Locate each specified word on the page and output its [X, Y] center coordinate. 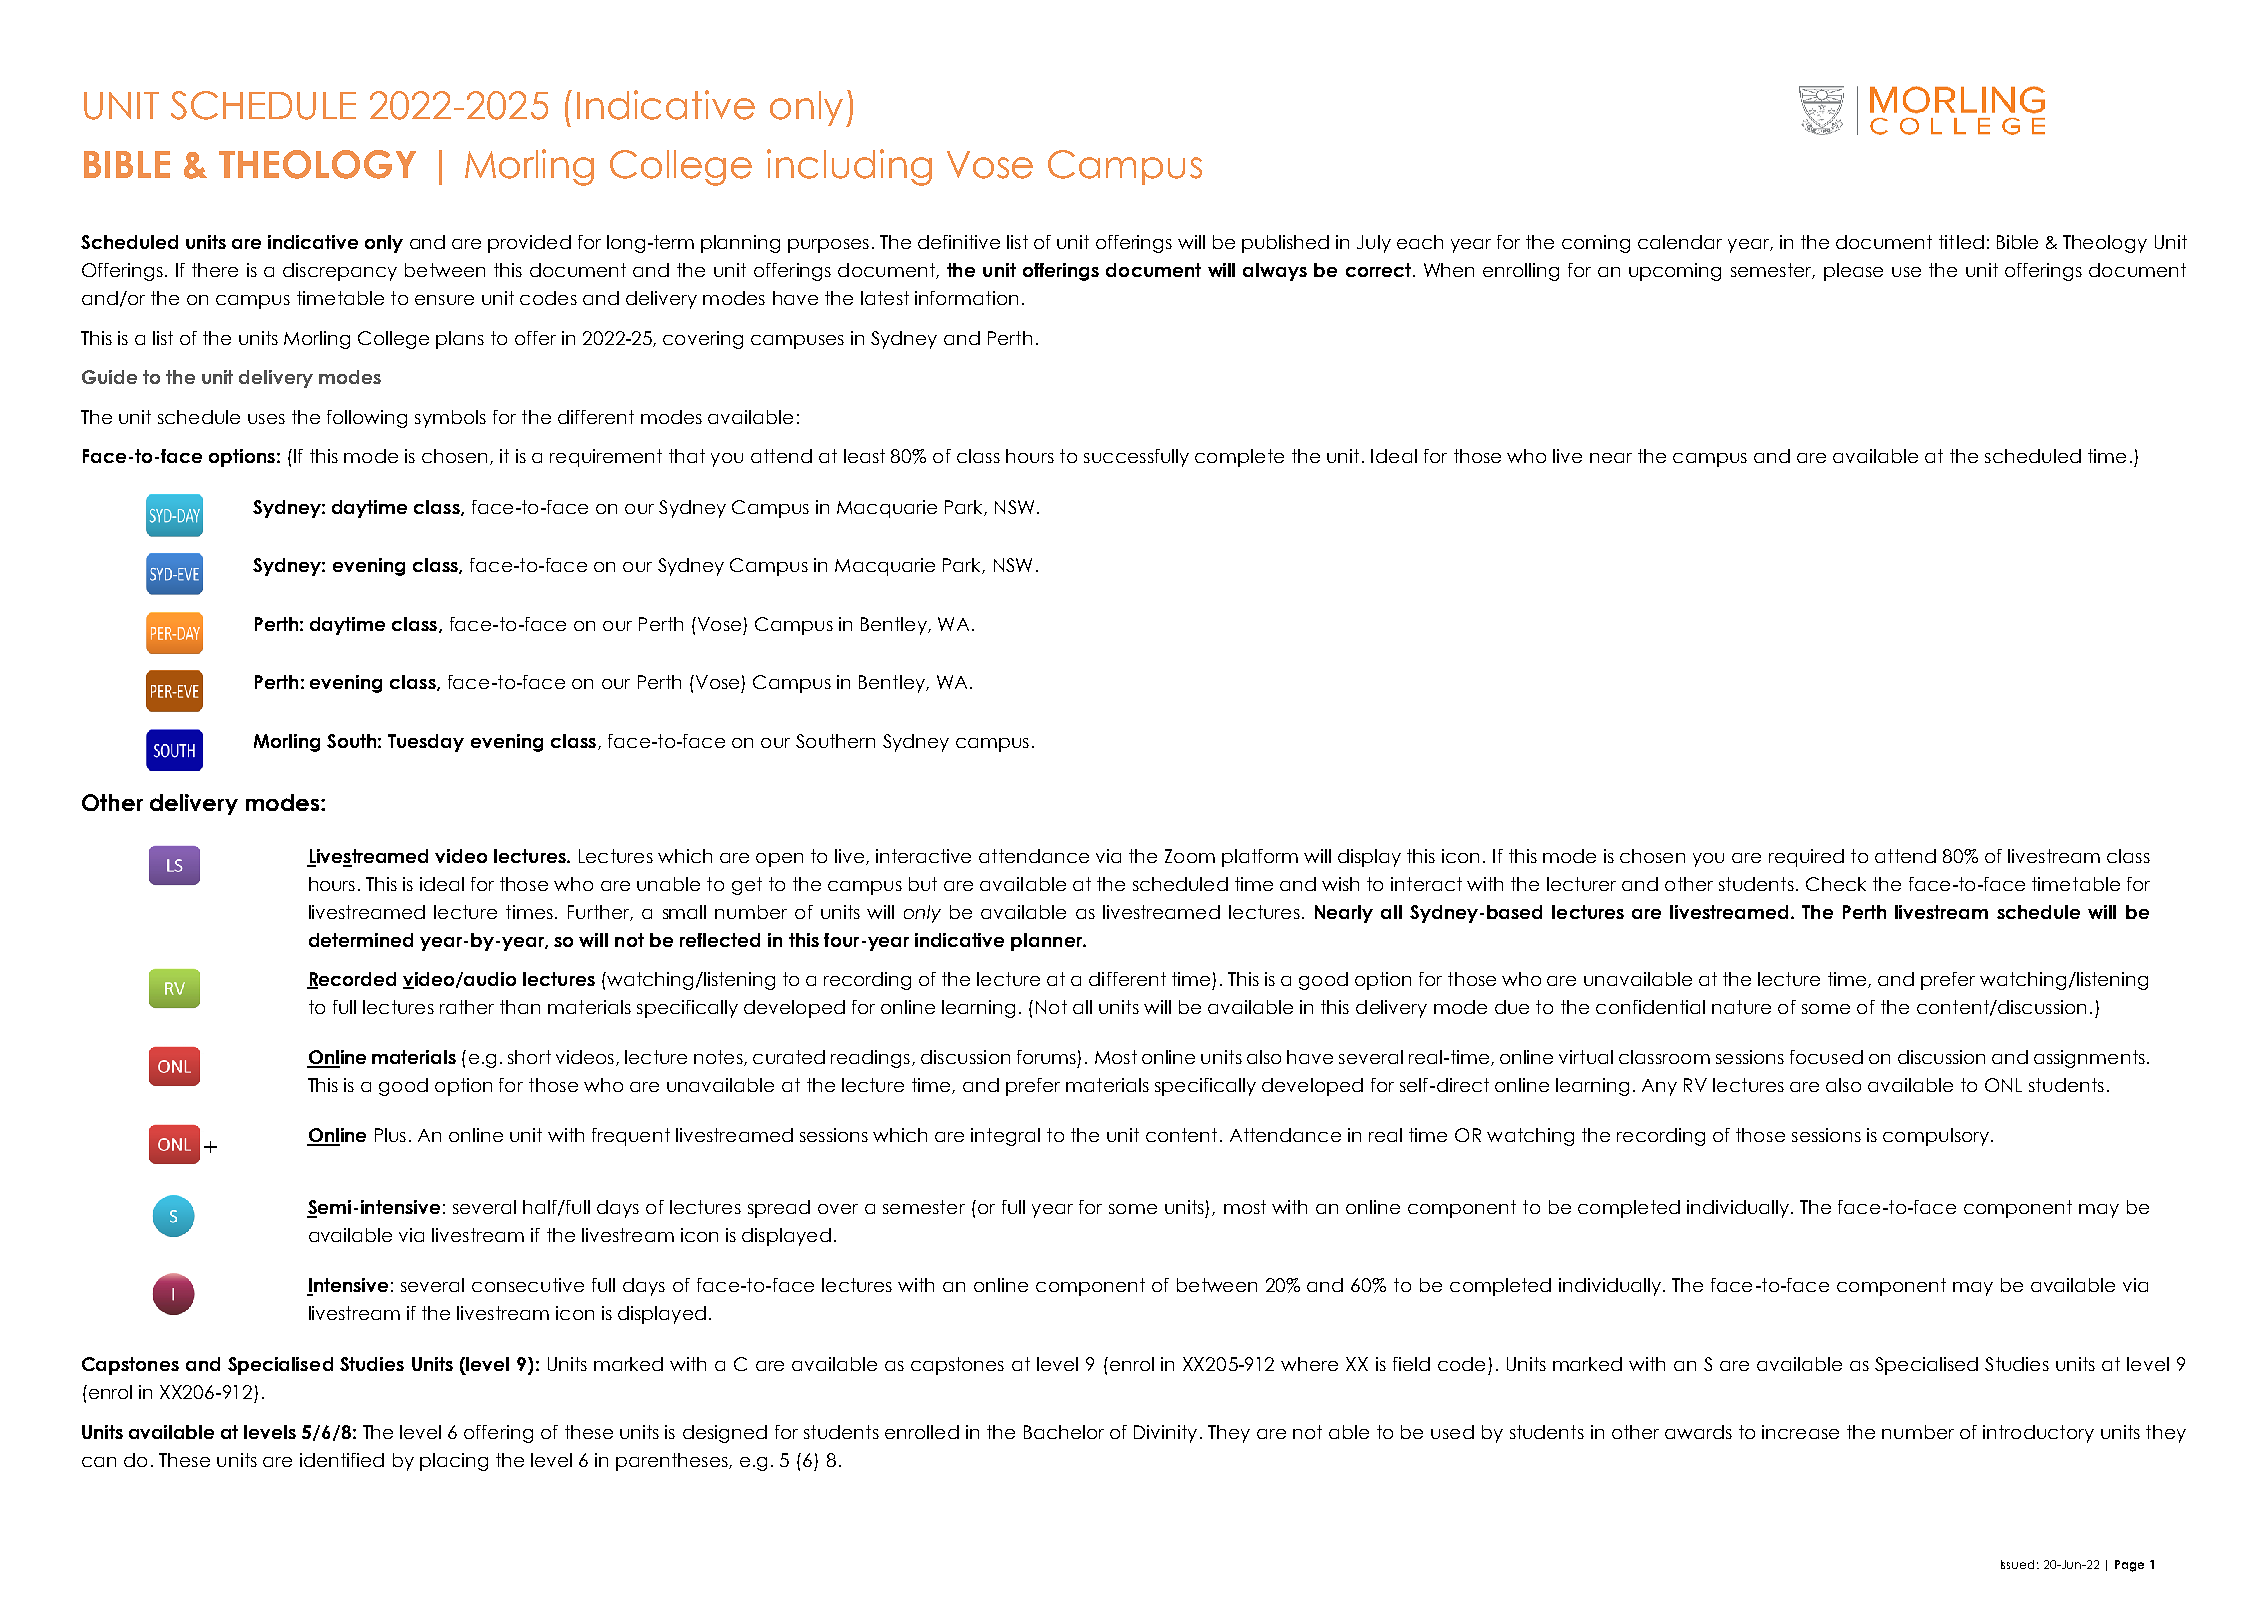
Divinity [1165, 1434]
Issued [2017, 1564]
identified [342, 1460]
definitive [959, 242]
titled [1961, 242]
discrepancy [340, 272]
